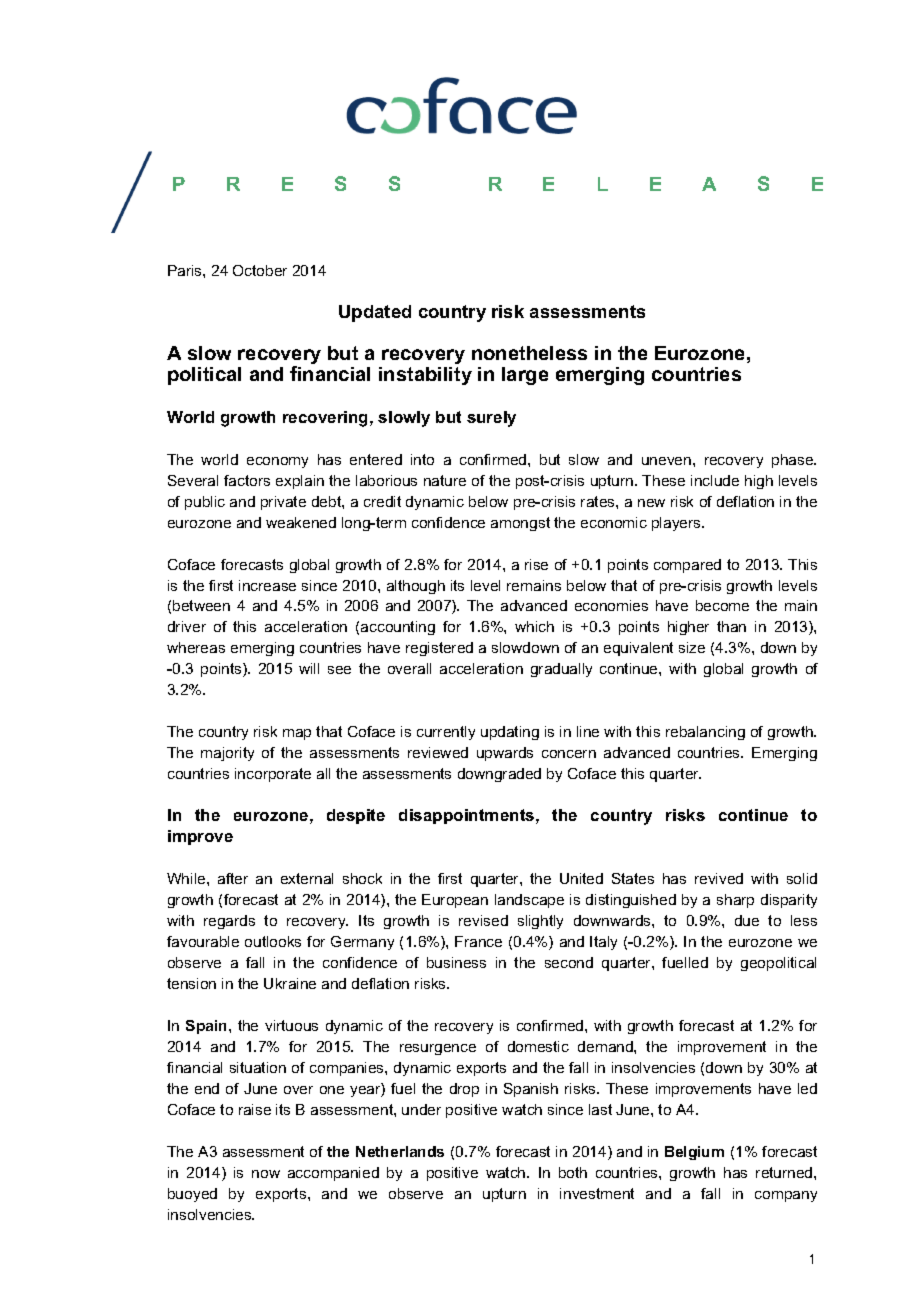  What do you see at coordinates (668, 461) in the document?
I see `uneven` at bounding box center [668, 461].
